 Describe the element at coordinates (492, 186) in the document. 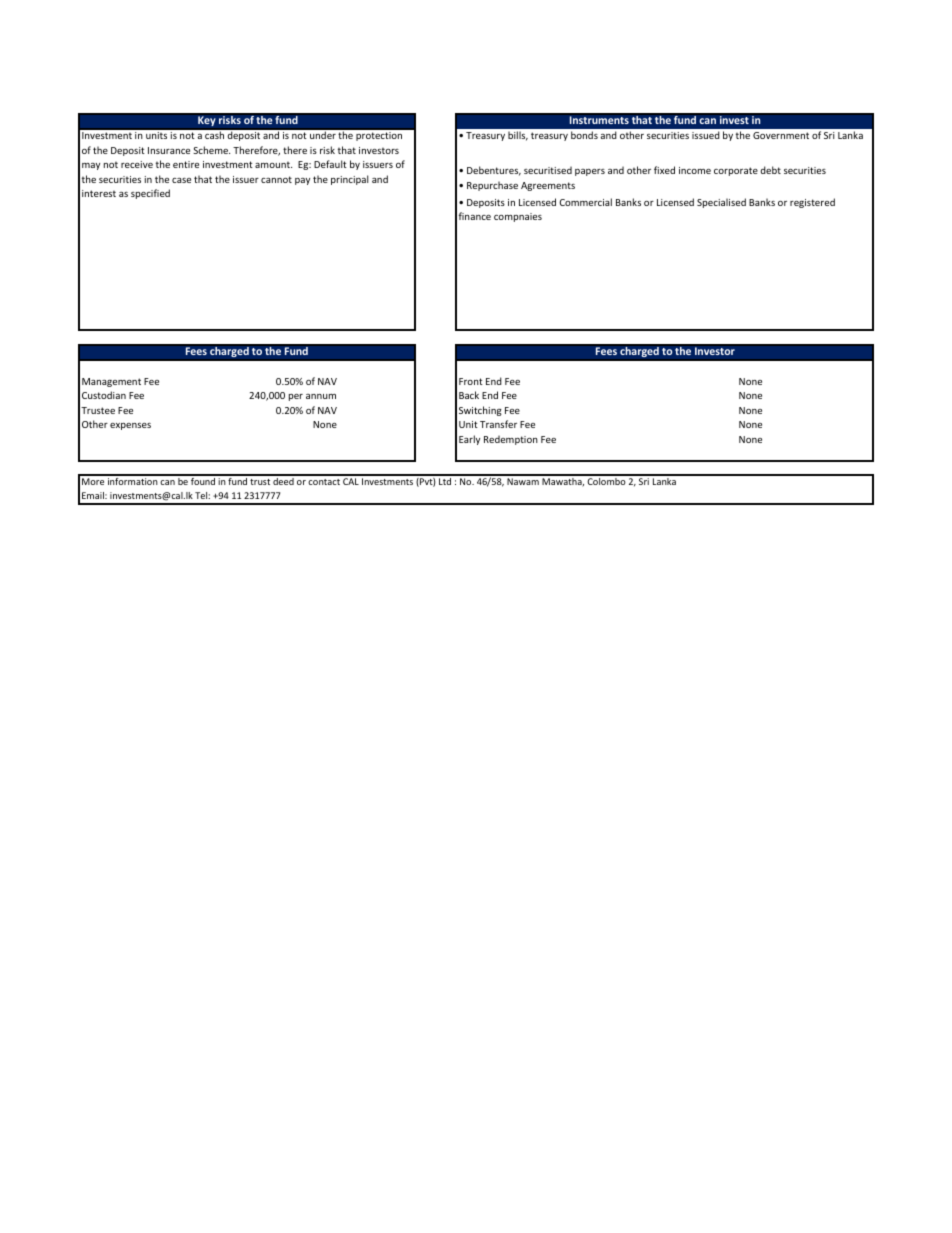

I see `Repurchase` at that location.
